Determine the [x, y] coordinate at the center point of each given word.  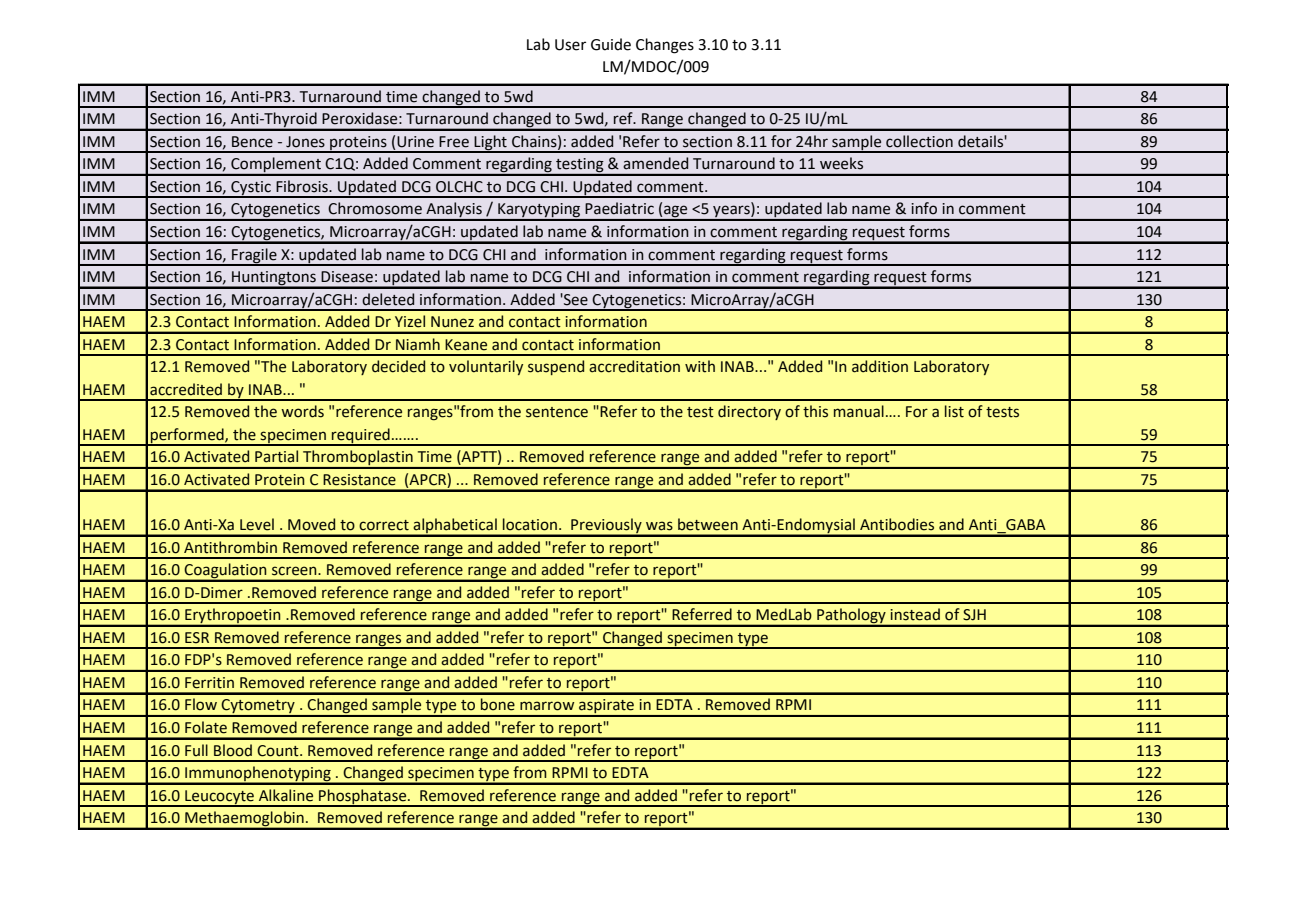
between [708, 524]
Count [279, 751]
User [570, 45]
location [530, 524]
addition [880, 366]
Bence [252, 142]
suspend [556, 367]
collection [919, 141]
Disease [347, 277]
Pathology [851, 617]
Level [257, 524]
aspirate [606, 707]
